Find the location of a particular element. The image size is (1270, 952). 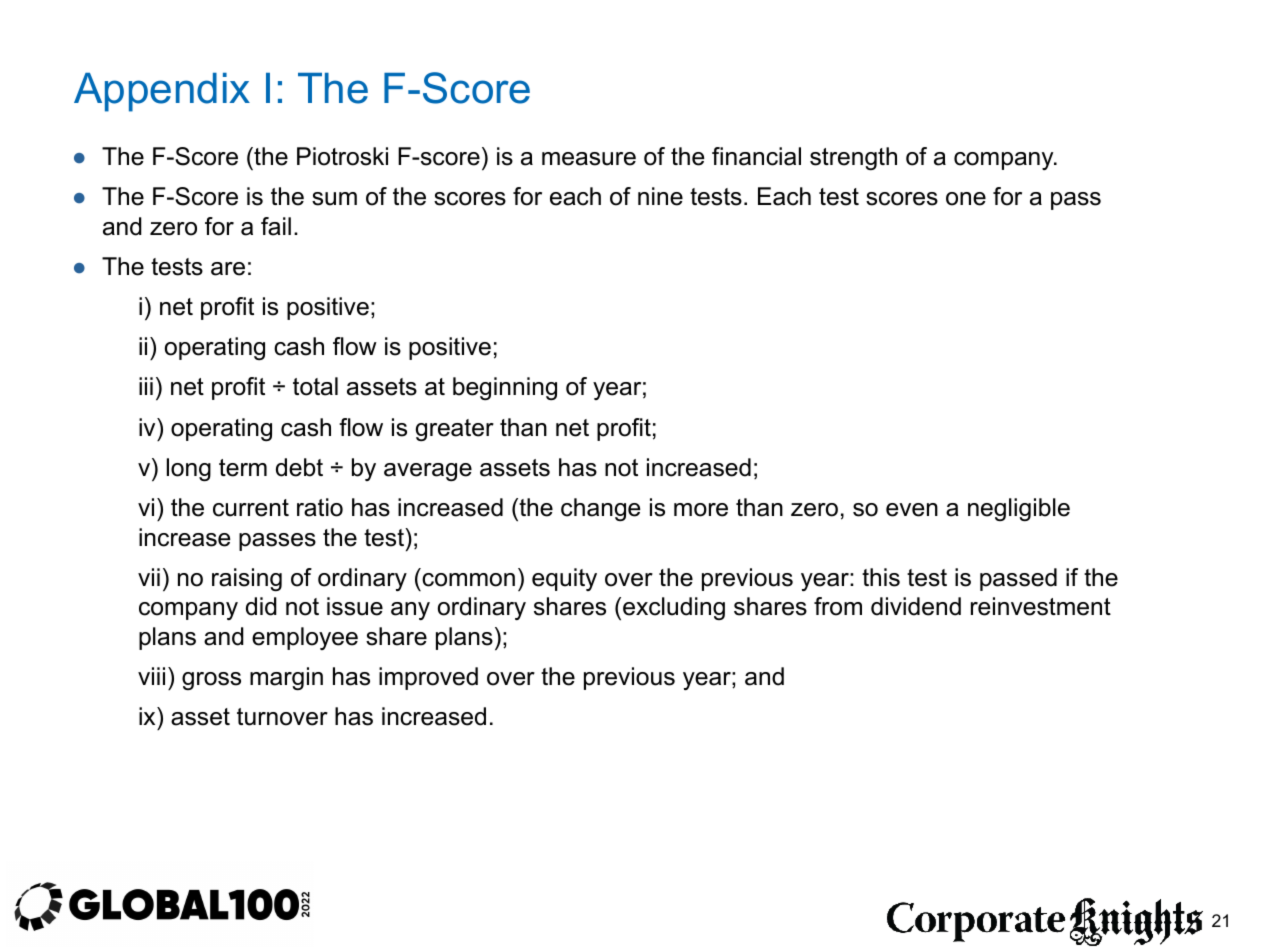

measure is located at coordinates (589, 159).
